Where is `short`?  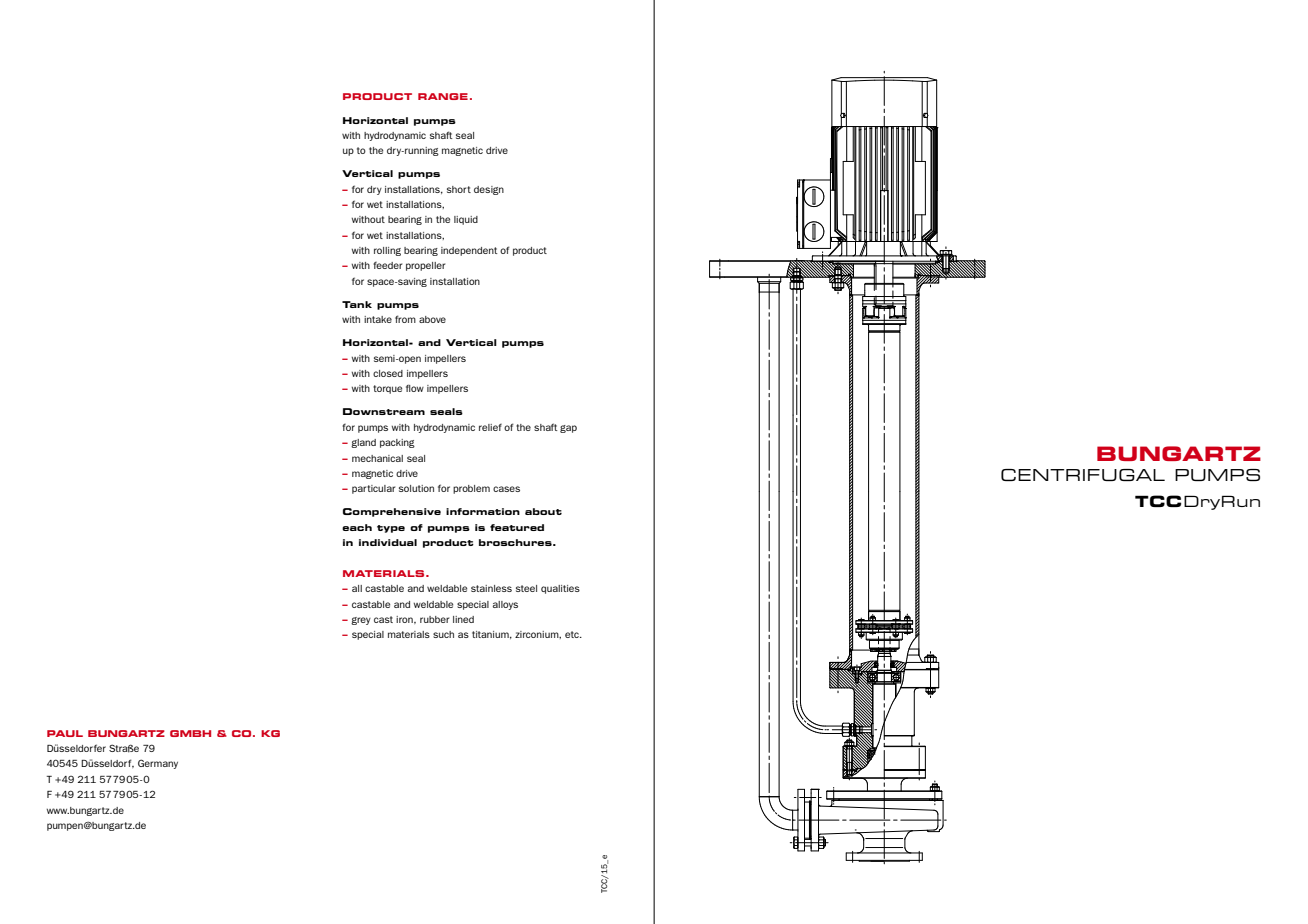 short is located at coordinates (459, 189).
